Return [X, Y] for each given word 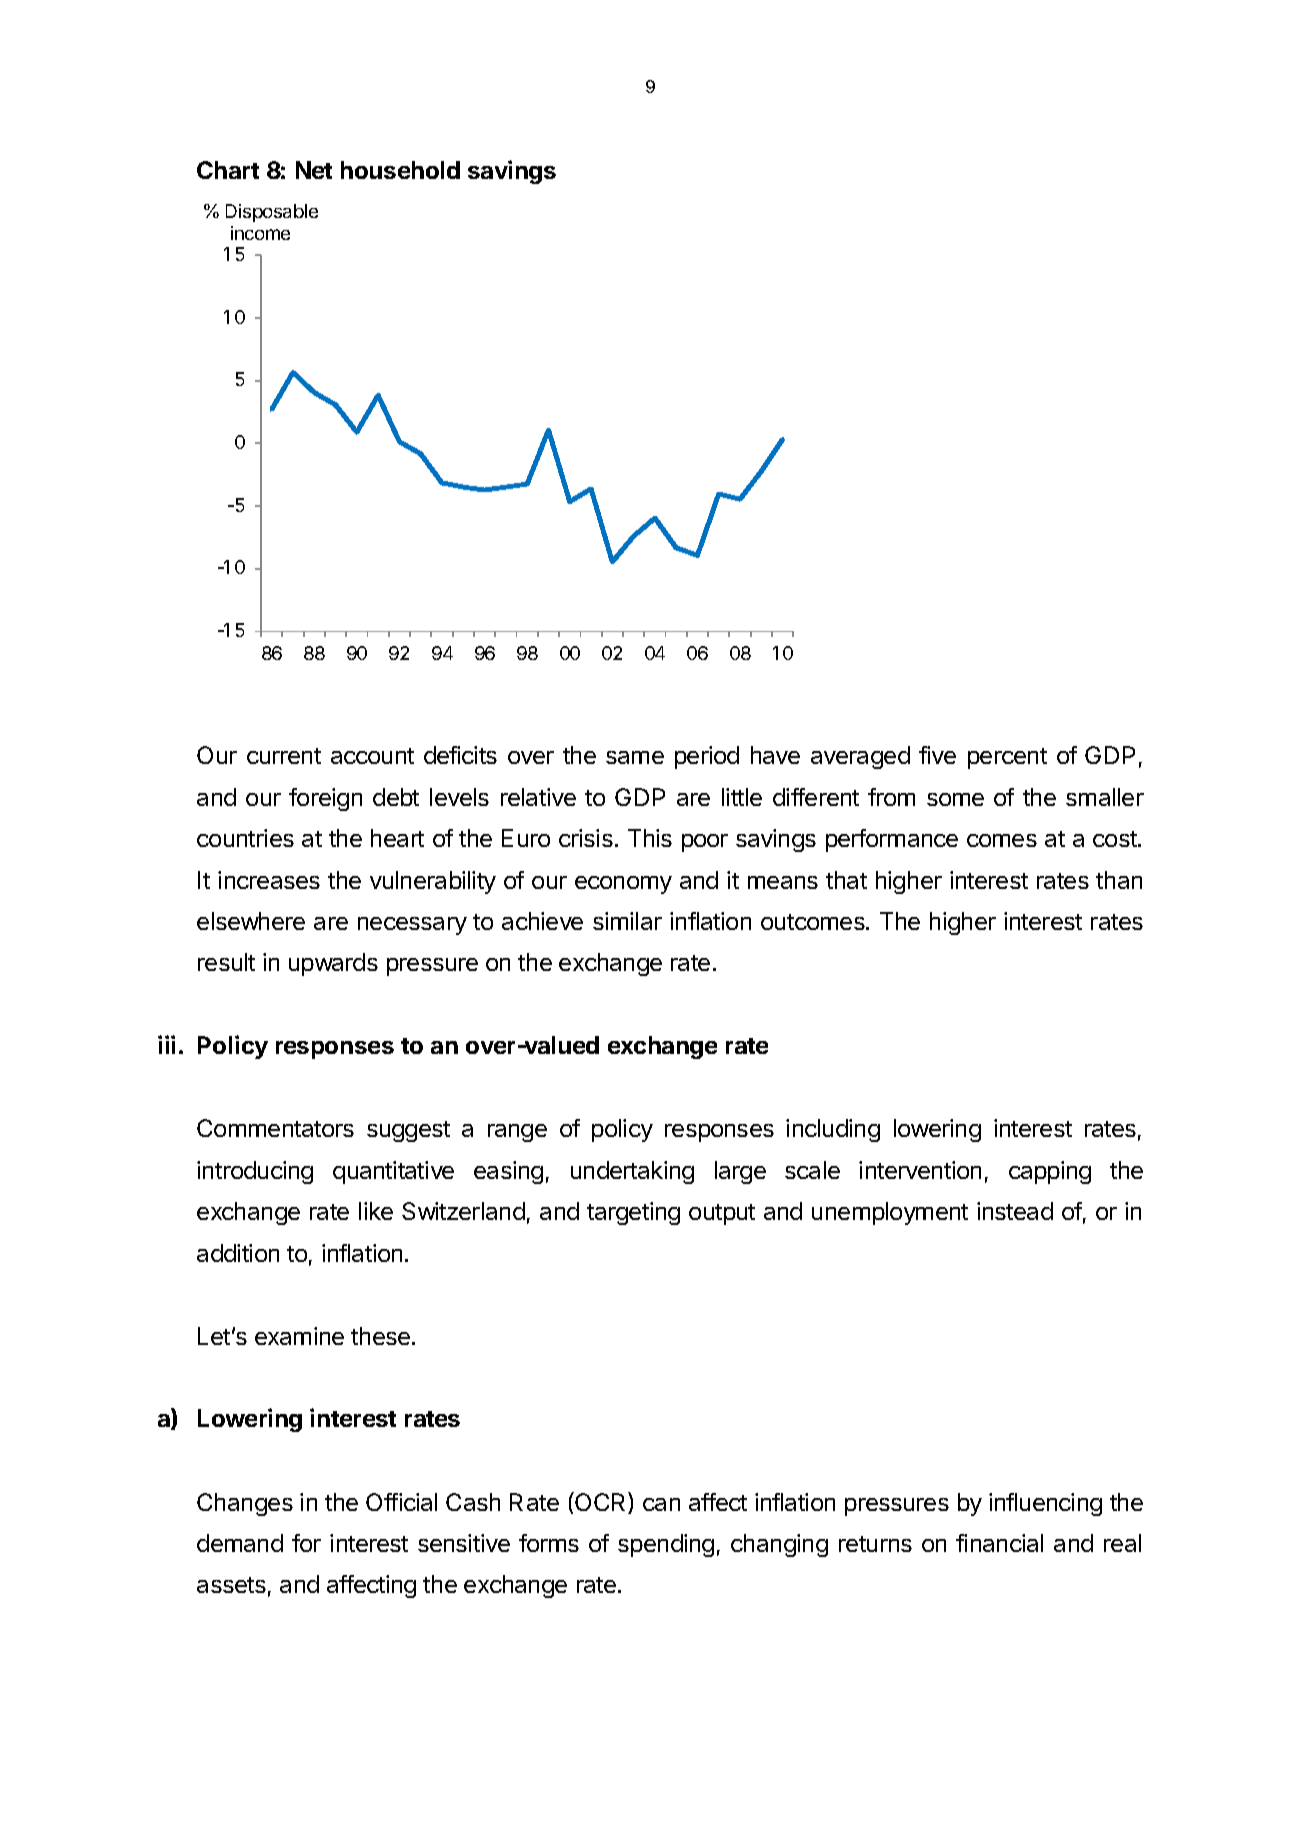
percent [1007, 758]
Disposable [272, 213]
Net [314, 170]
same [635, 757]
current [284, 756]
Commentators [275, 1128]
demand [240, 1543]
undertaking [632, 1172]
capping [1050, 1172]
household [400, 170]
